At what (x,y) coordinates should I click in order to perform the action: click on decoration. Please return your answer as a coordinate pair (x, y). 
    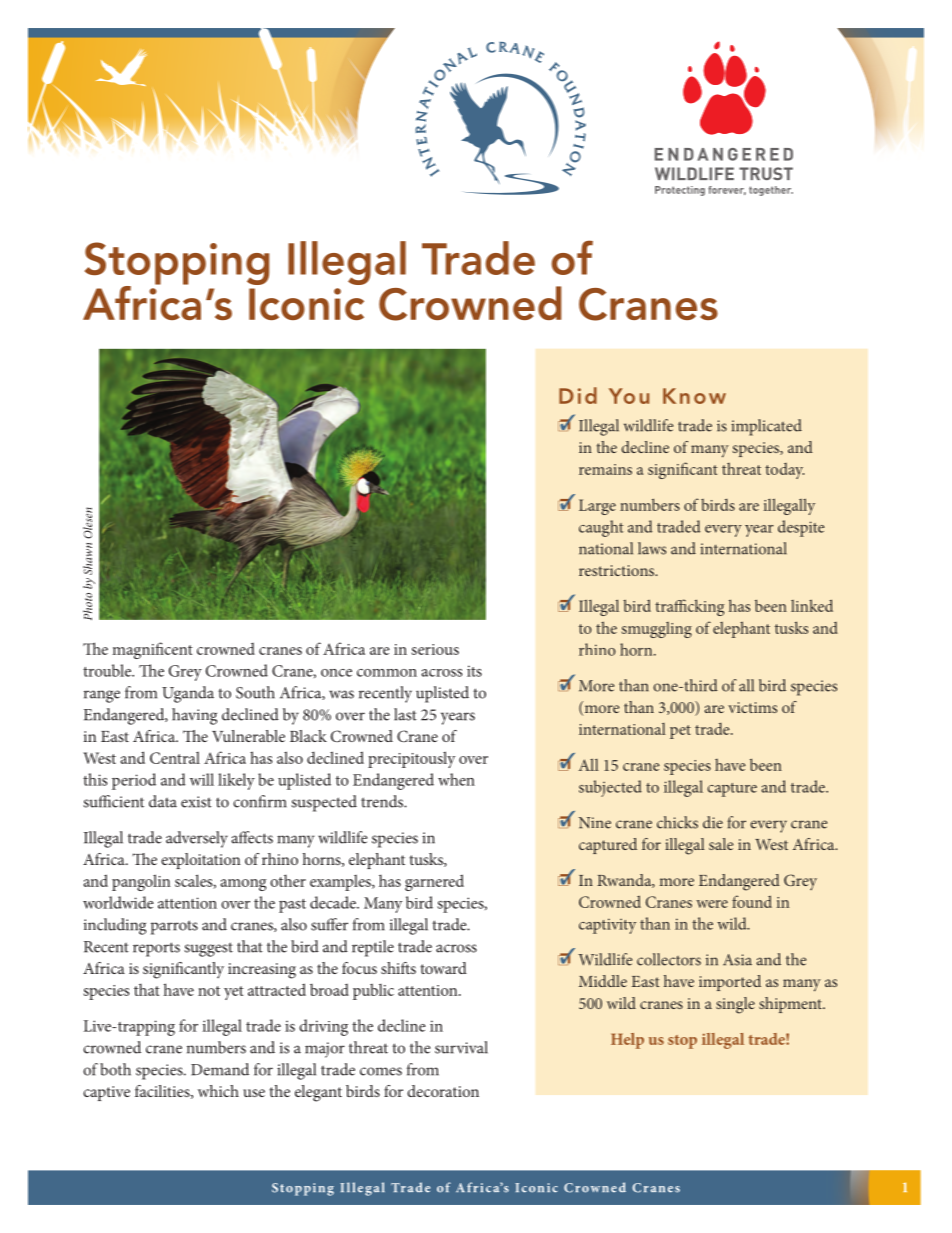
    Looking at the image, I should click on (443, 1091).
